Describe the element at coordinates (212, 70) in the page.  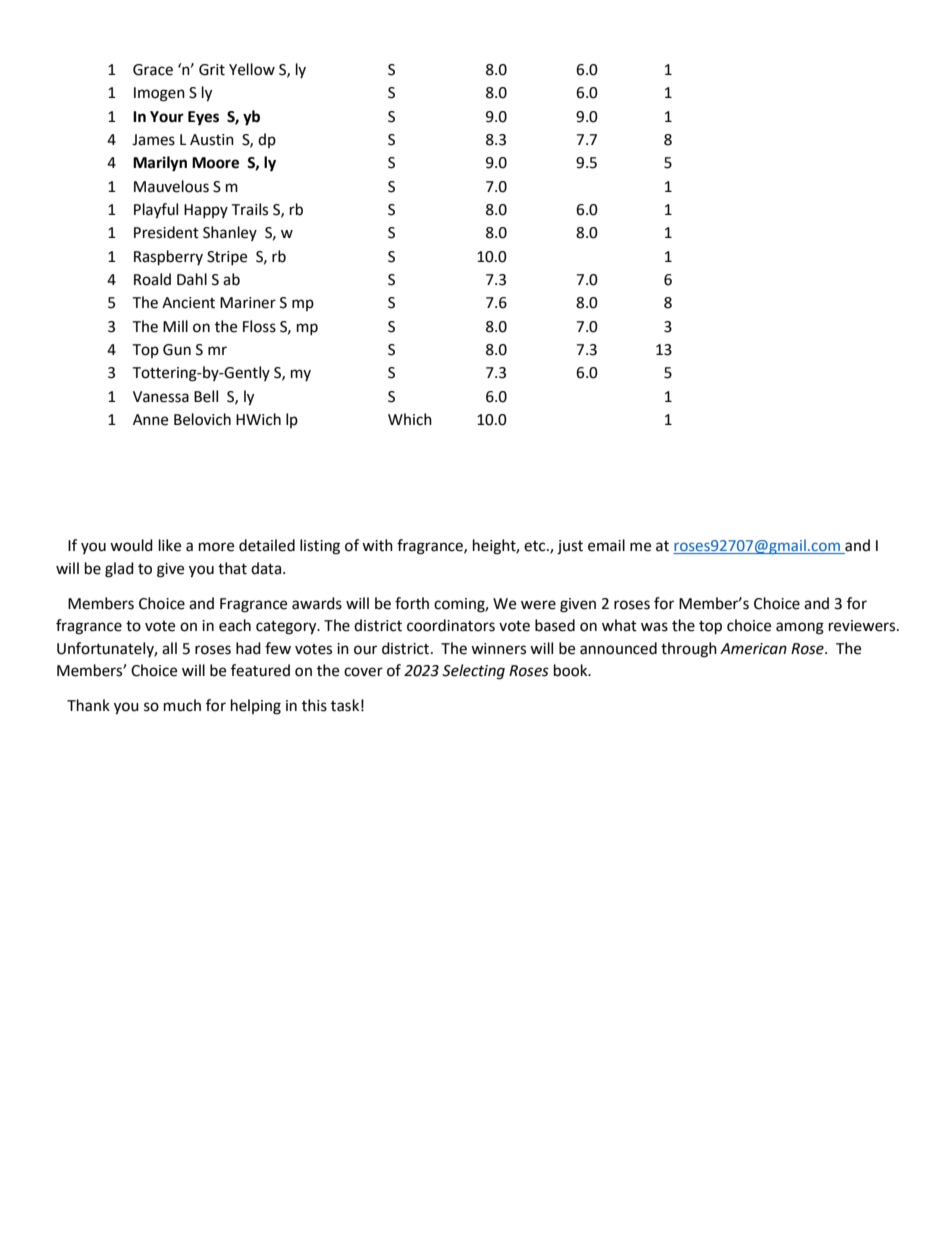
I see `Grit` at that location.
